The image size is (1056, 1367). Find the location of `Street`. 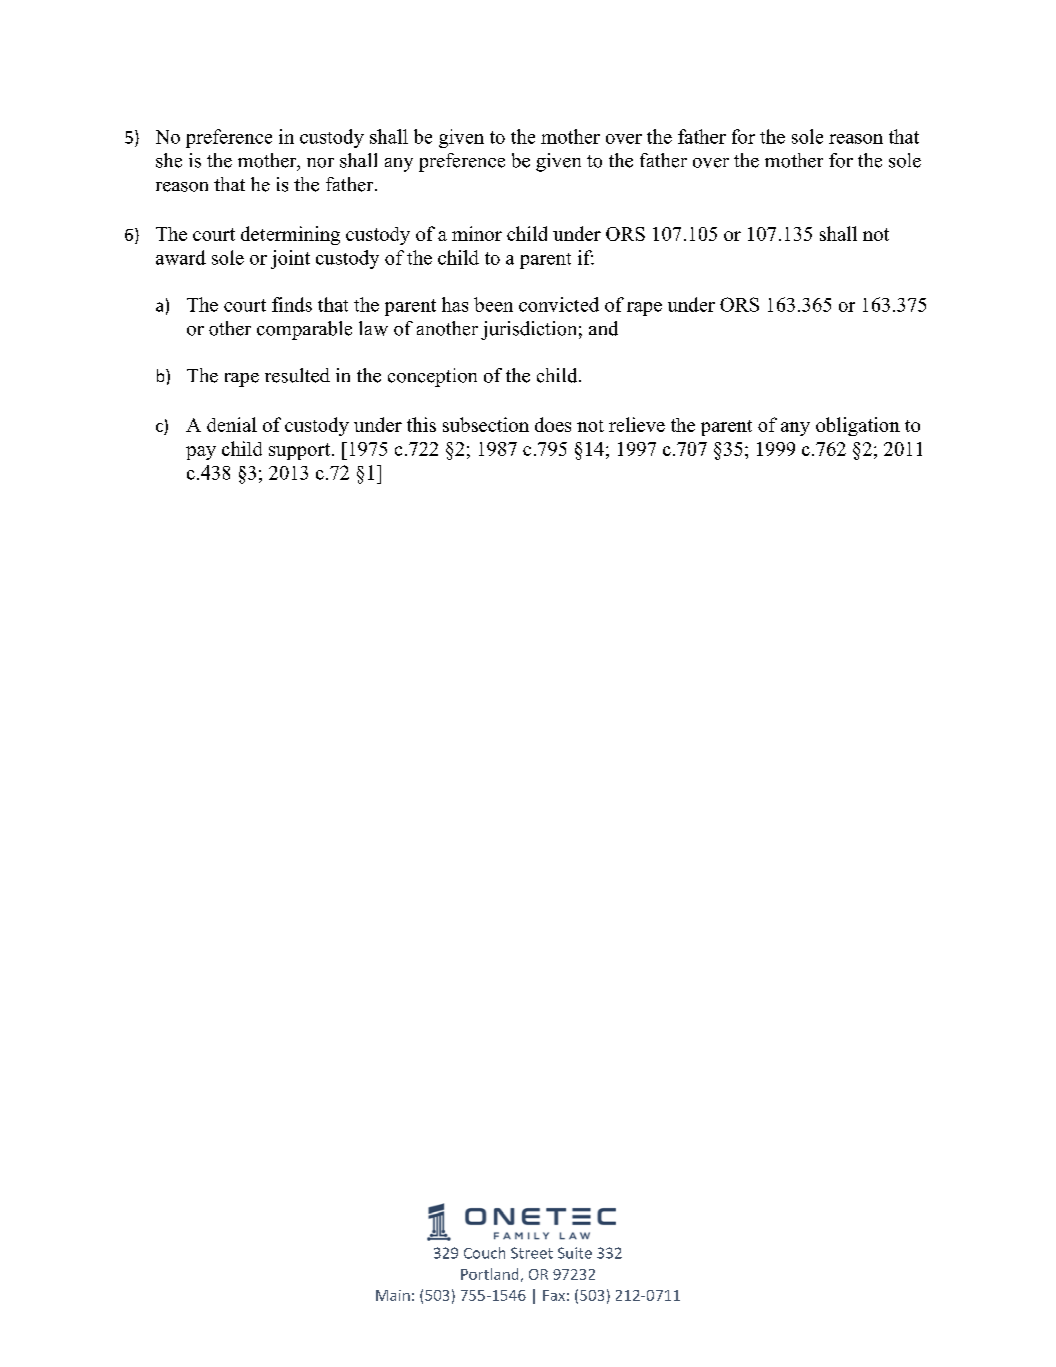

Street is located at coordinates (532, 1253).
